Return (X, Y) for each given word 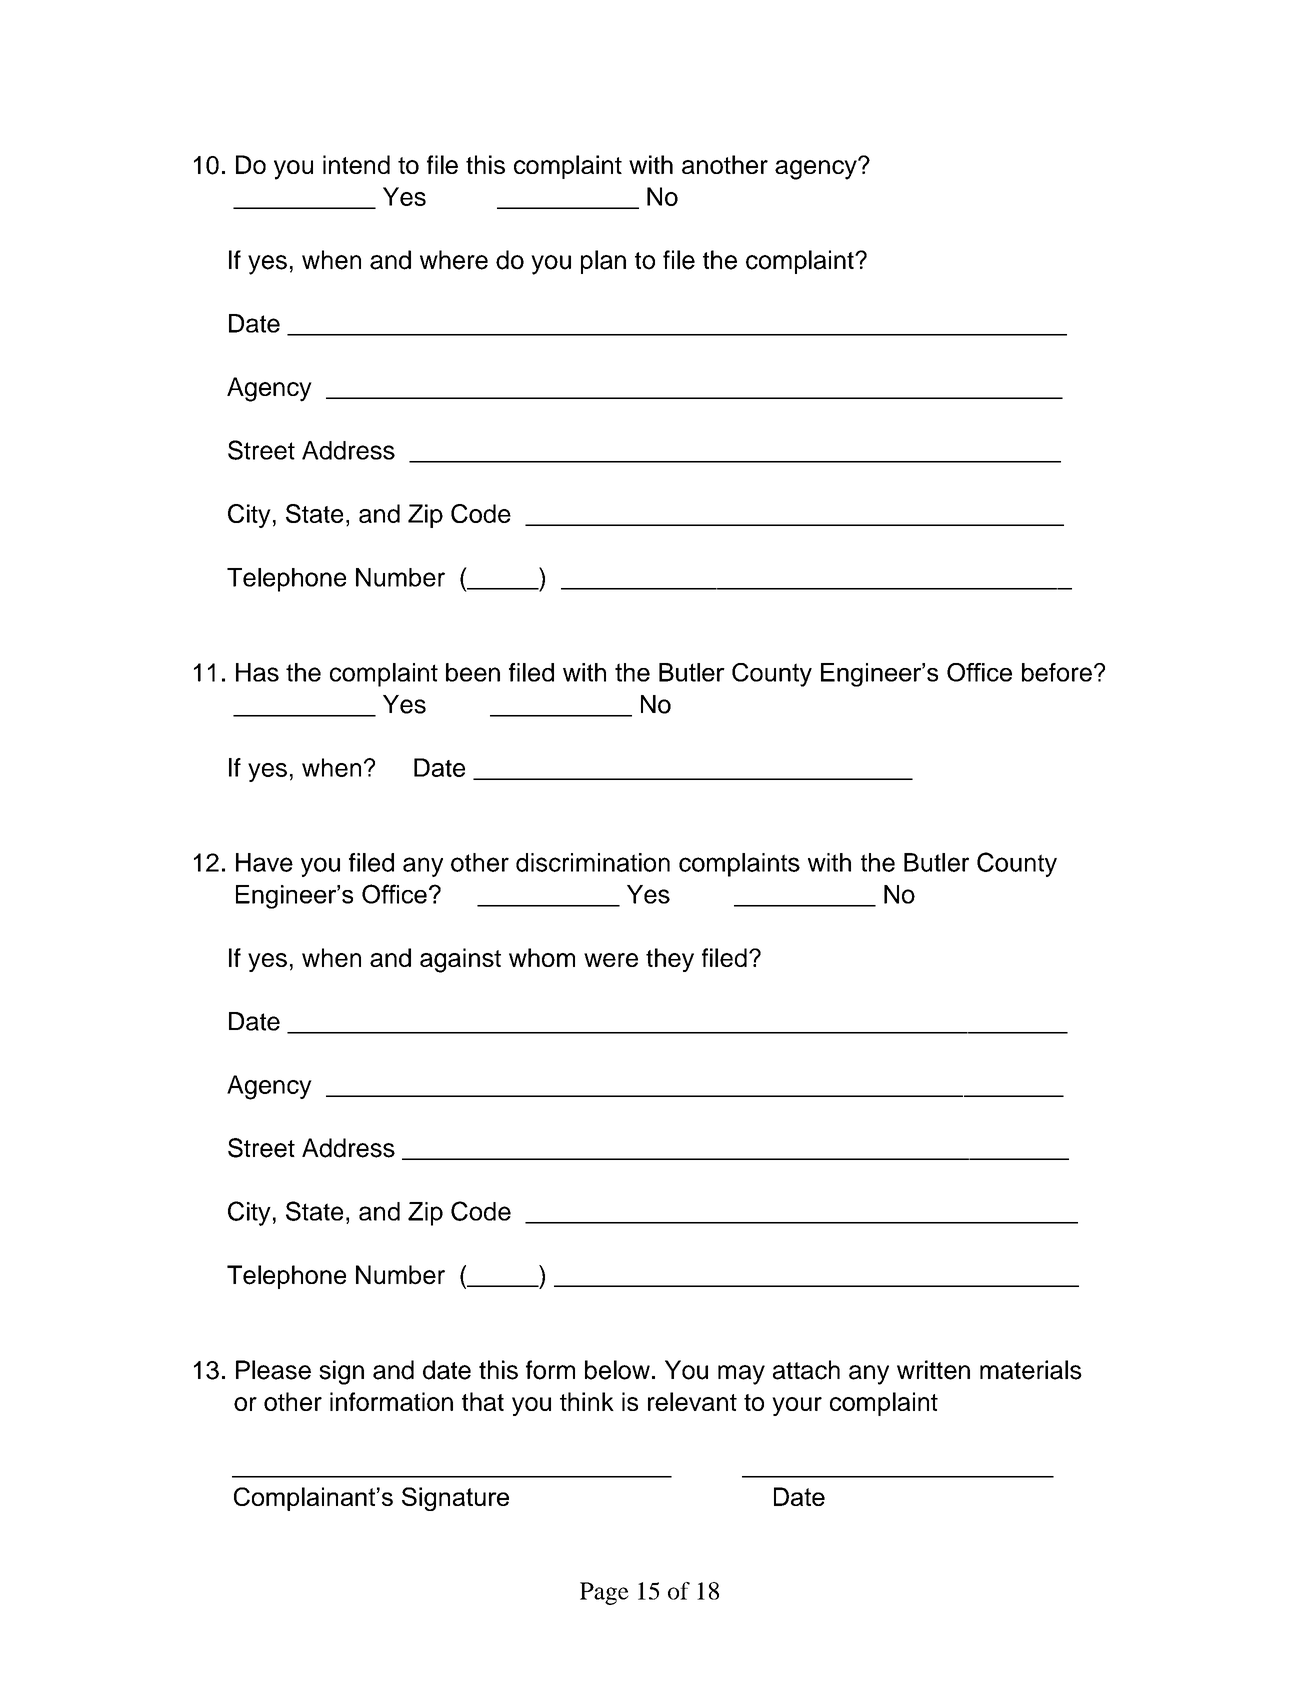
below (617, 1370)
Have (264, 862)
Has (257, 672)
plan (603, 262)
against (460, 960)
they (670, 960)
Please (273, 1370)
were (611, 960)
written (933, 1370)
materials (1031, 1370)
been (473, 672)
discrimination (593, 862)
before (1057, 672)
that (483, 1401)
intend (356, 164)
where (454, 260)
